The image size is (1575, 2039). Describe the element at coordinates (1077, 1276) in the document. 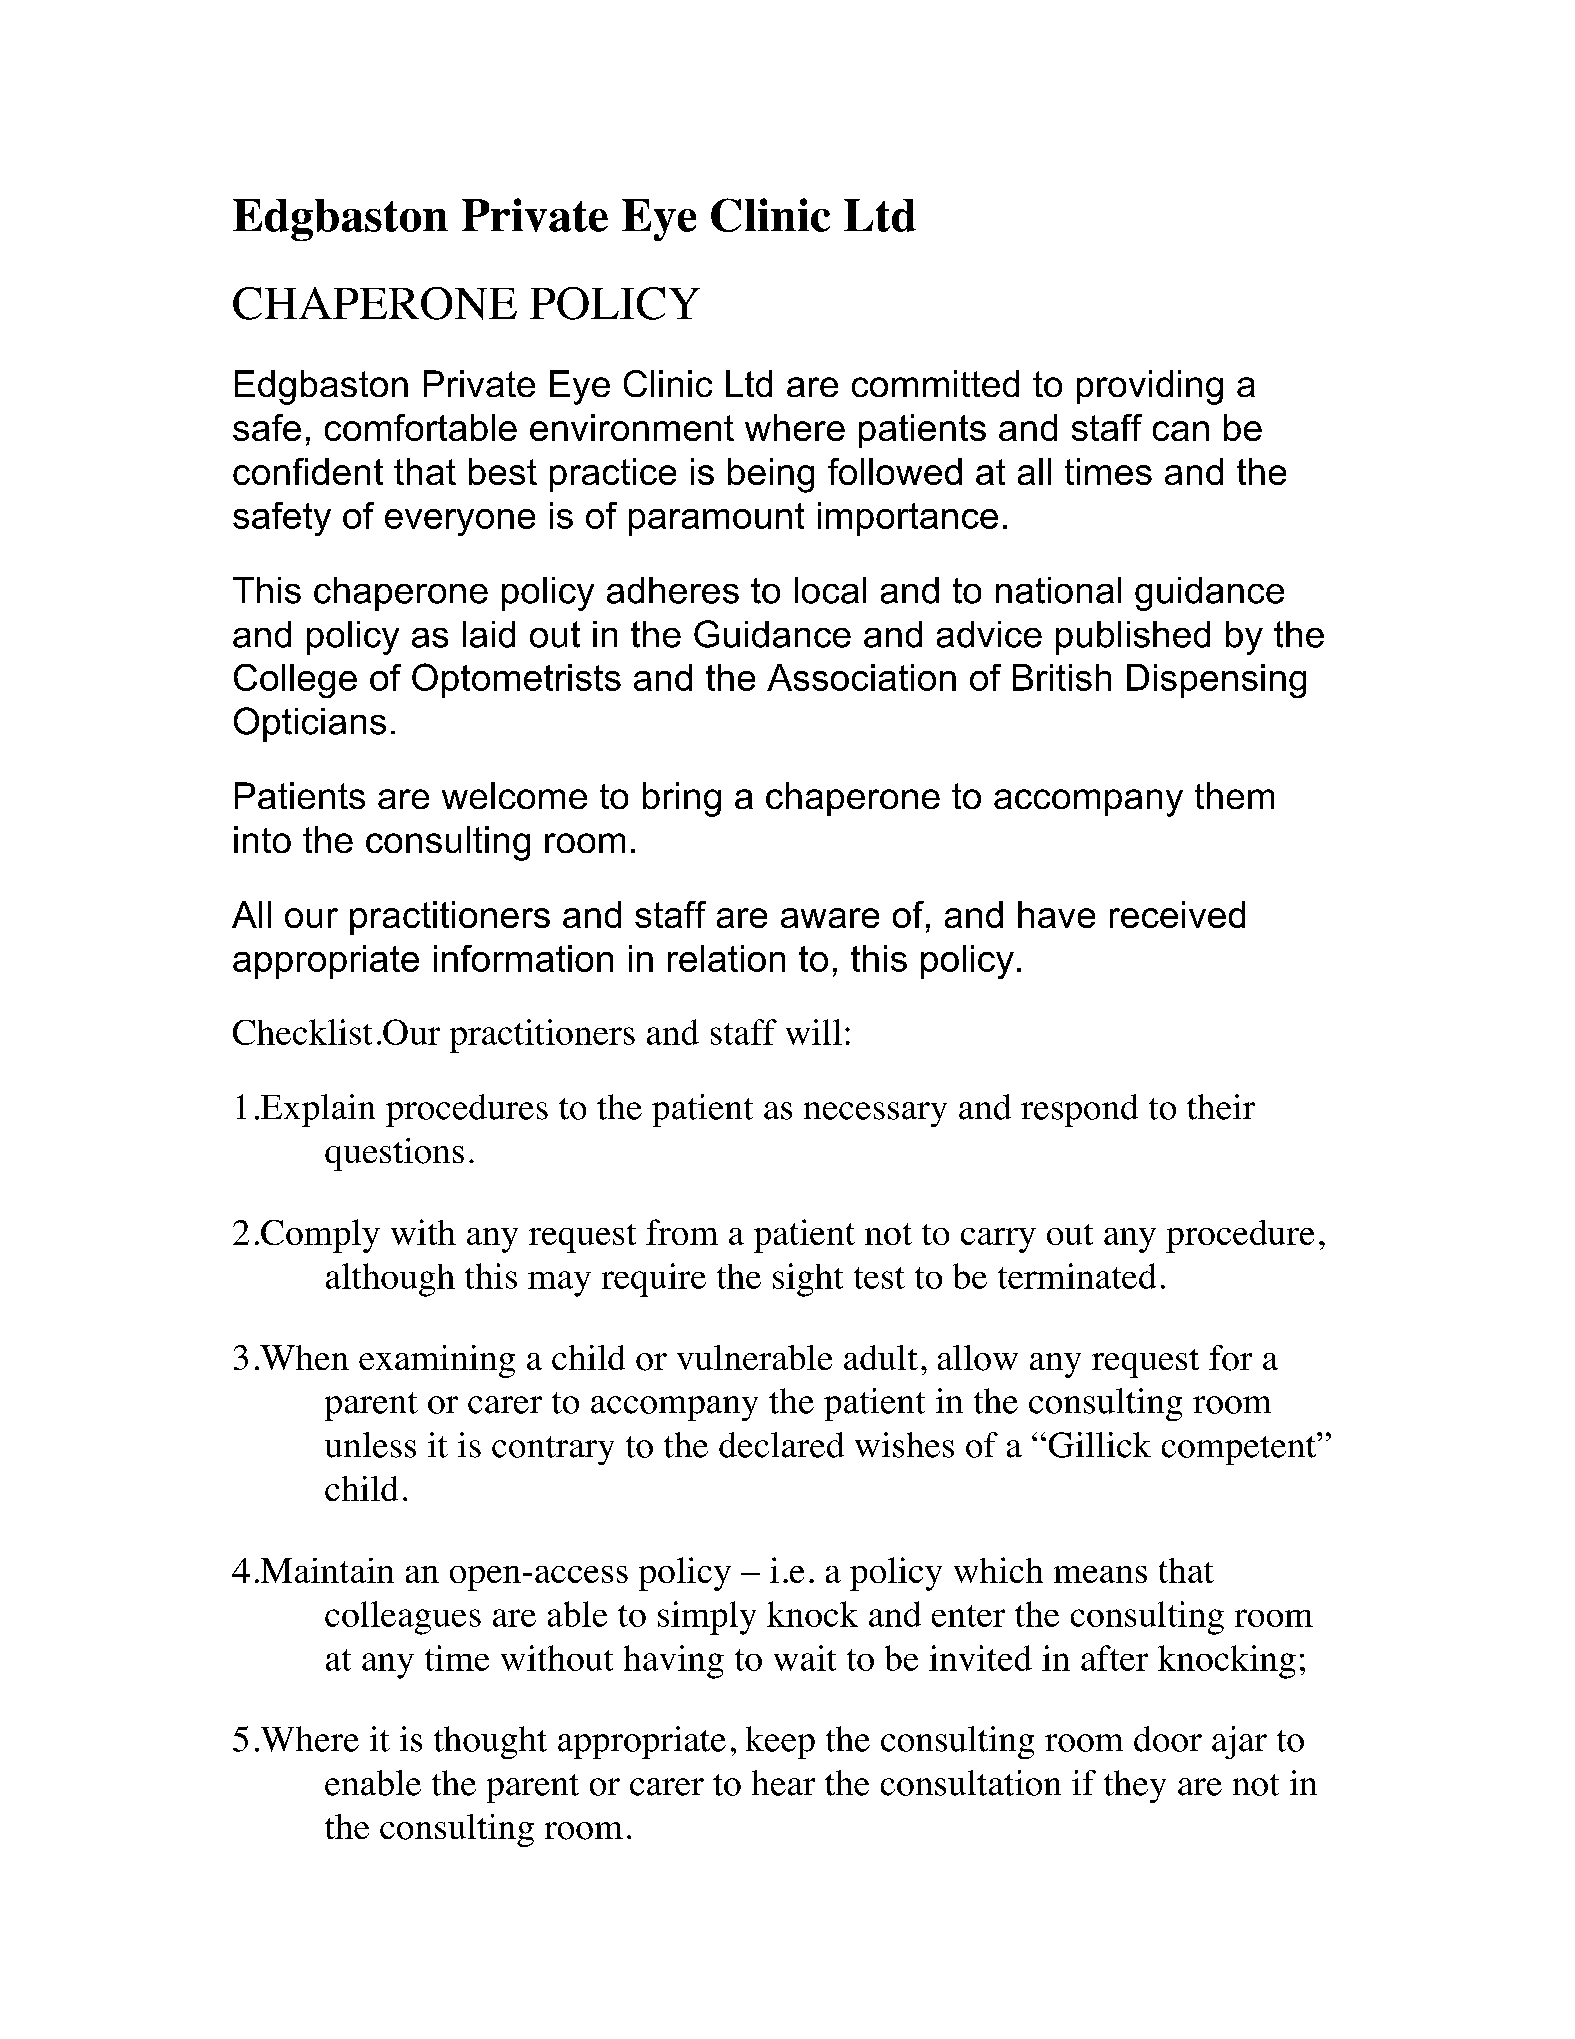

I see `terminated` at that location.
